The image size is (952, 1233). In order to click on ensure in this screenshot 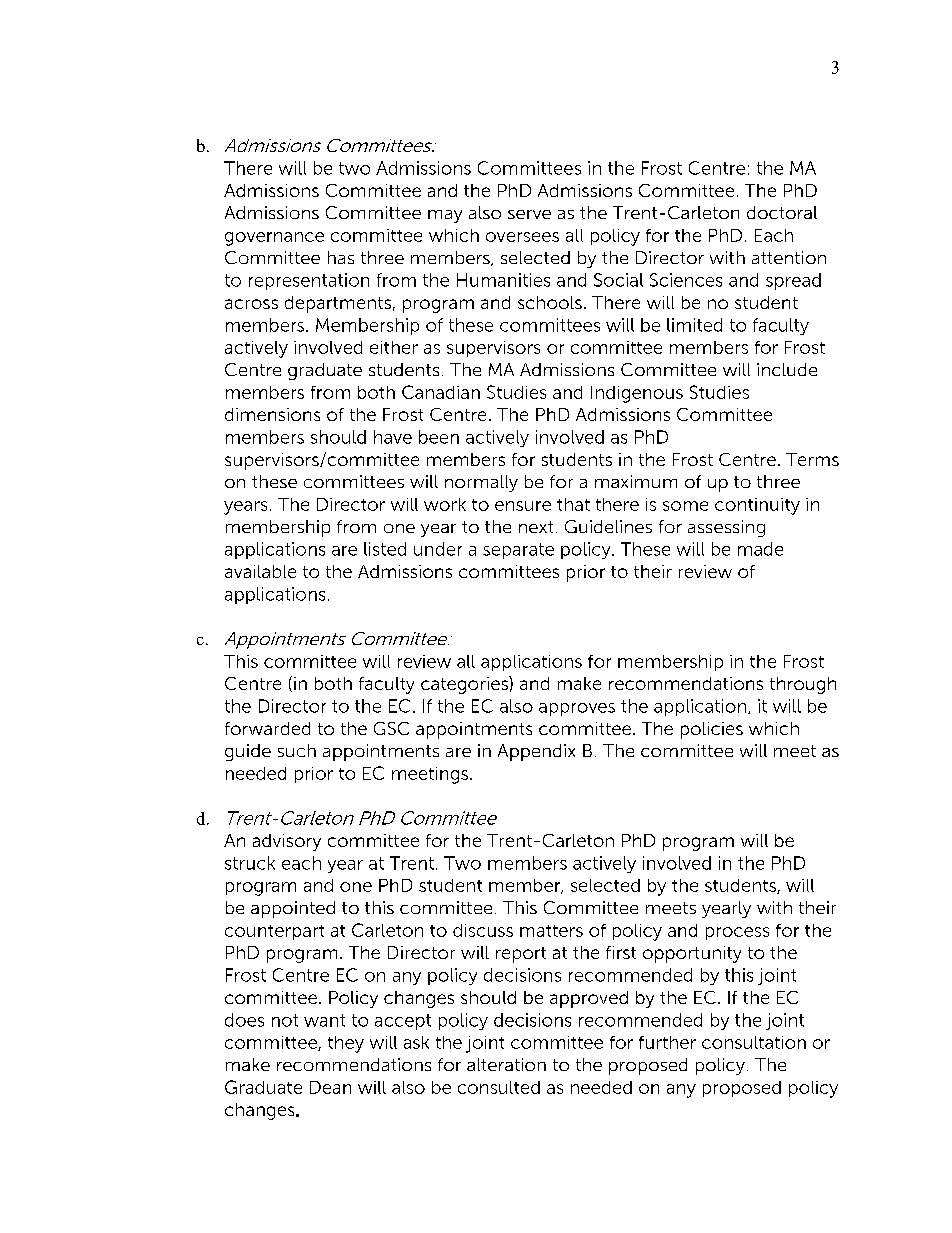, I will do `click(523, 506)`.
